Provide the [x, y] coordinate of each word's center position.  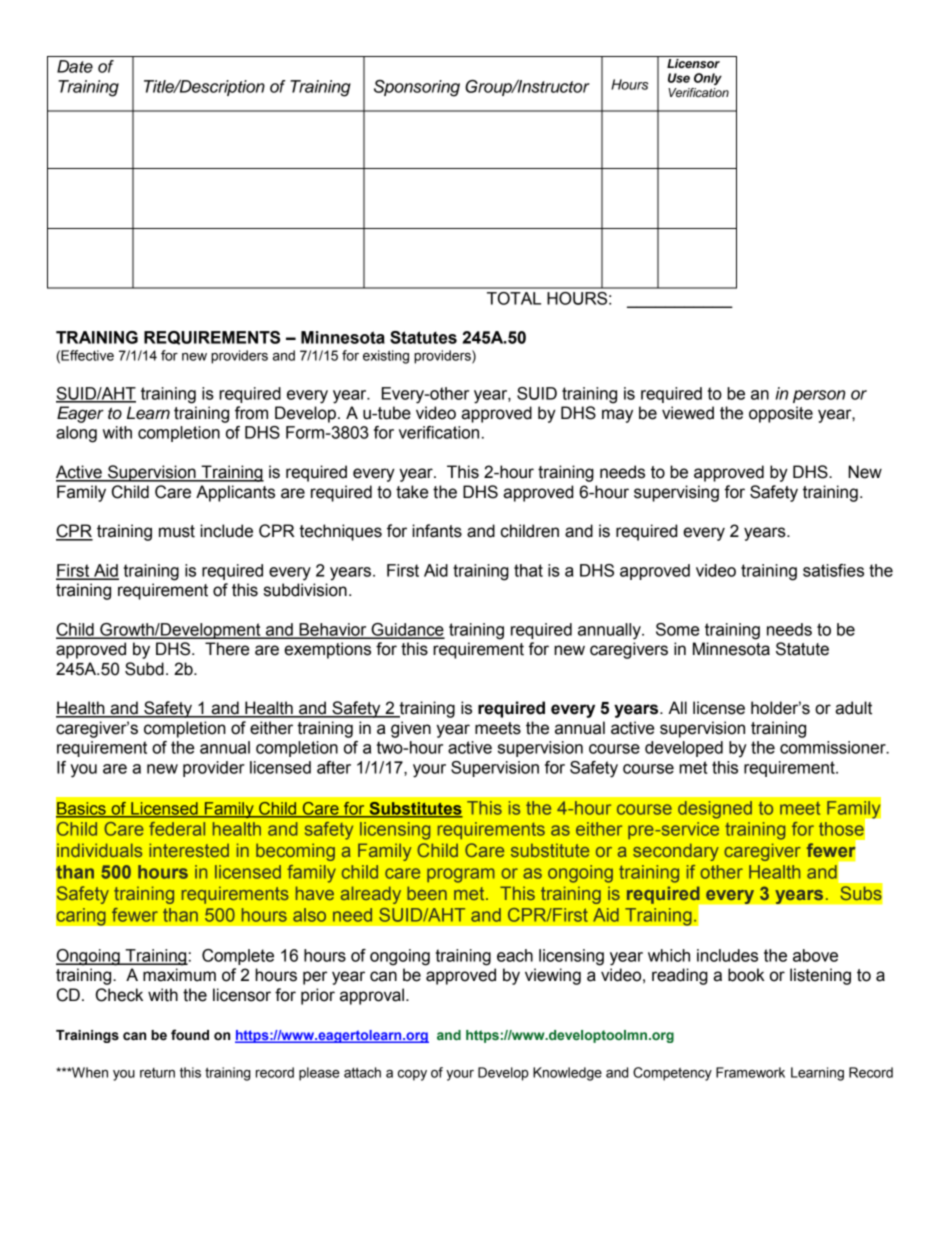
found [190, 1035]
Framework [750, 1072]
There [227, 649]
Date [75, 66]
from [251, 413]
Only [708, 79]
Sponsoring [417, 88]
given [411, 729]
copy [412, 1075]
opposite [781, 414]
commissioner [834, 747]
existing [386, 357]
